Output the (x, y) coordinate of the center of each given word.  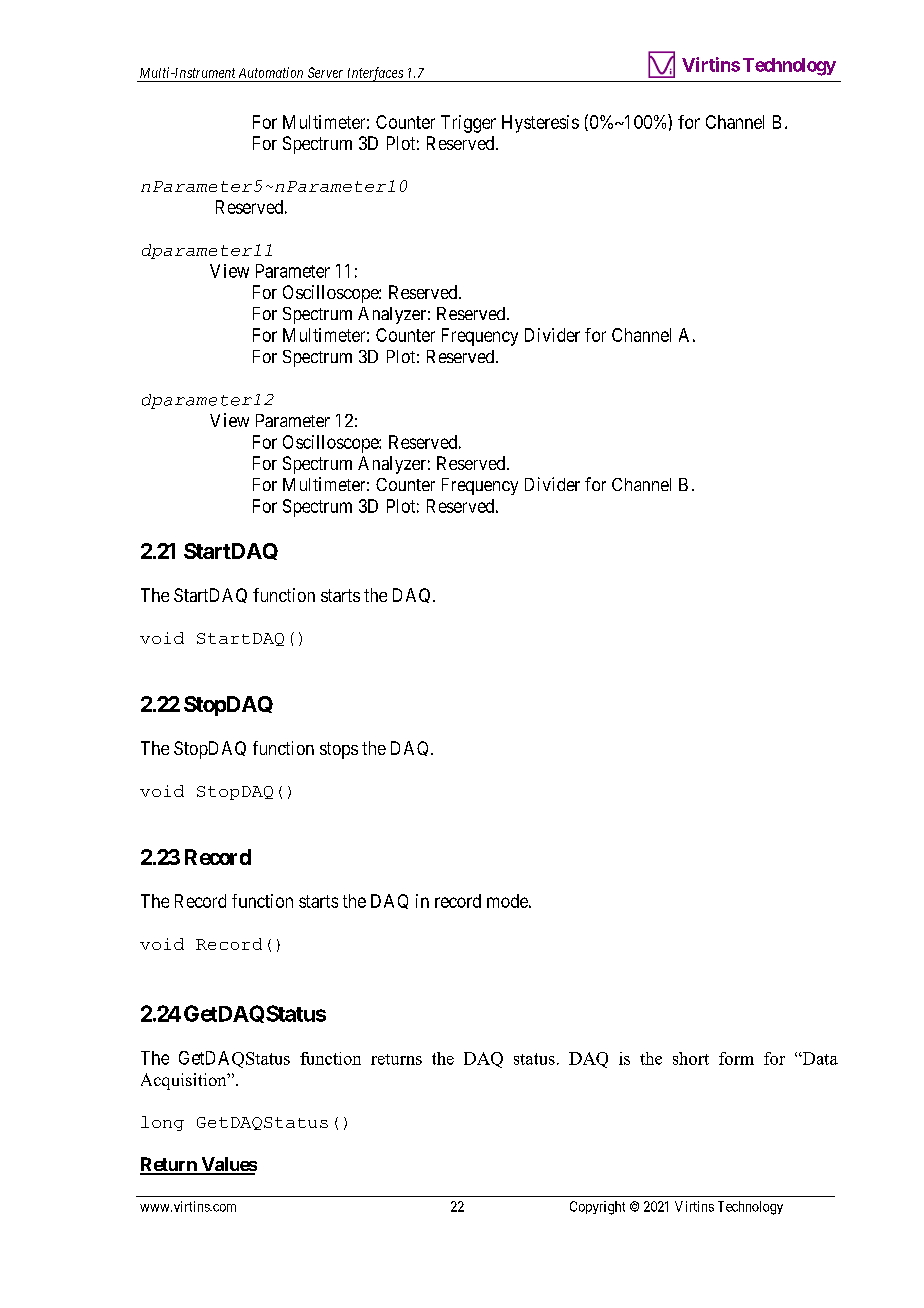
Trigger (468, 124)
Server (325, 72)
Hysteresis (540, 124)
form (736, 1058)
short (691, 1058)
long (162, 1123)
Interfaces (375, 74)
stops (339, 750)
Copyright (597, 1208)
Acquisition (185, 1081)
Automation (271, 72)
